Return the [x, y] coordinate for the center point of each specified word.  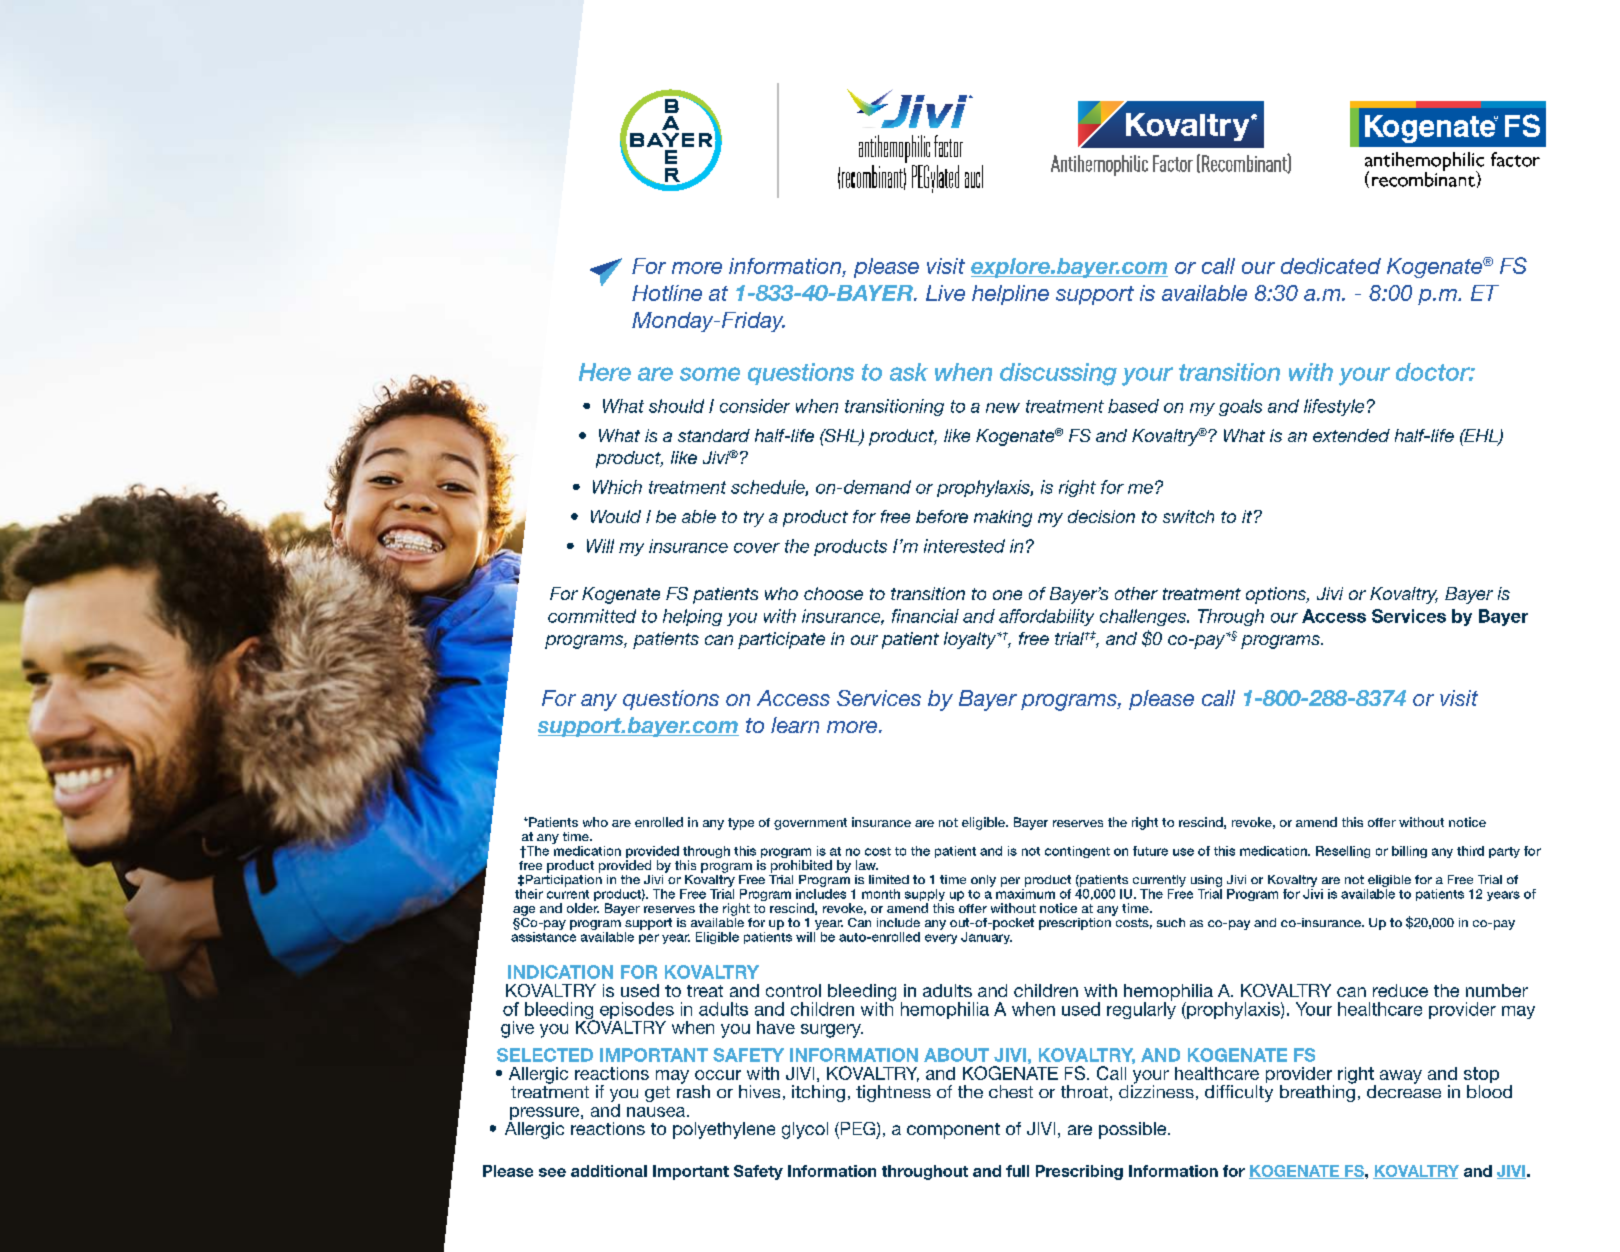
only [983, 881]
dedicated [1331, 266]
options [1277, 595]
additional [609, 1171]
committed [592, 616]
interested [964, 546]
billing [1409, 852]
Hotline [667, 293]
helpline [1010, 295]
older [583, 908]
